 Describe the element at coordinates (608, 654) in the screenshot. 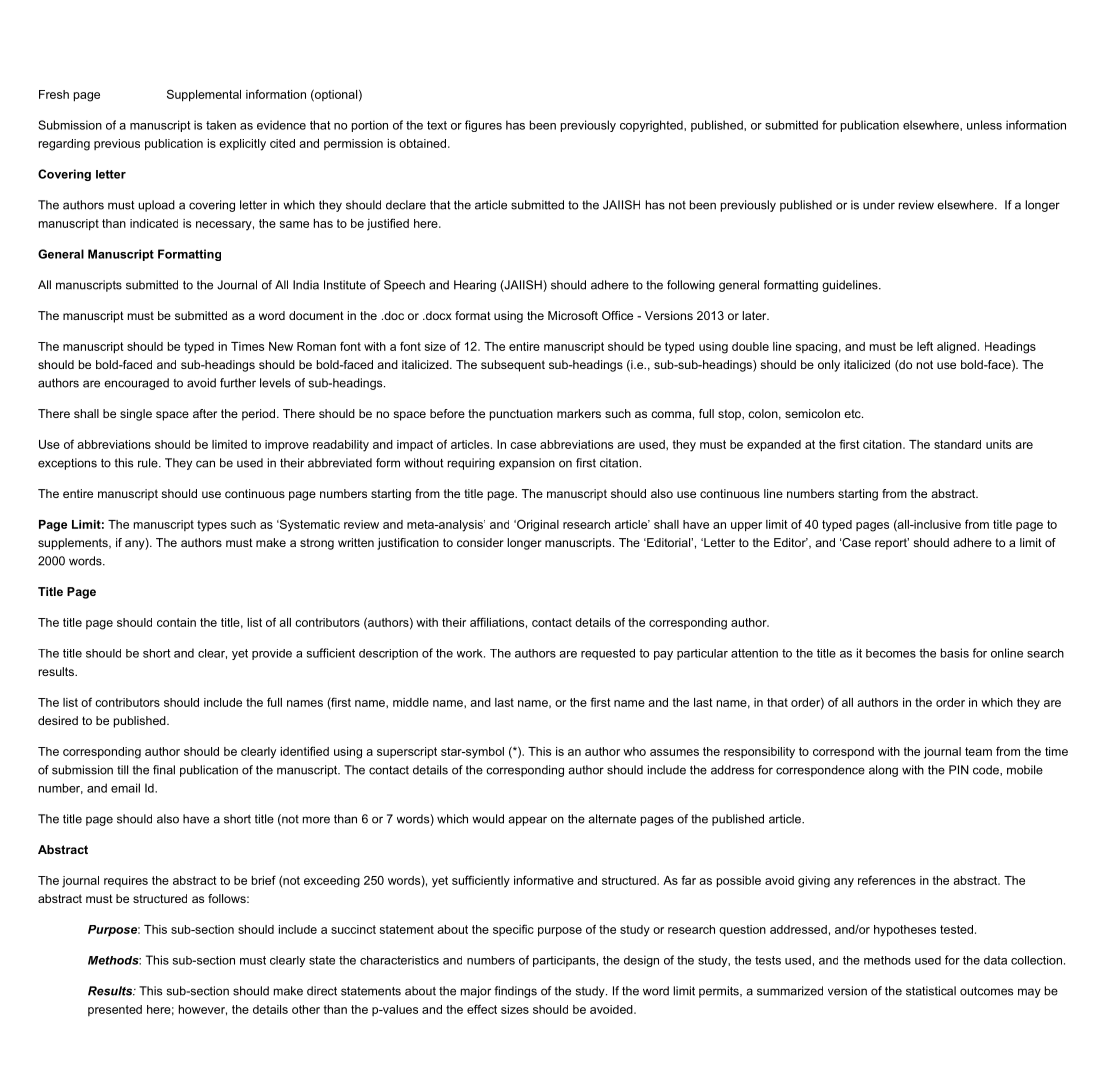

I see `requested` at that location.
